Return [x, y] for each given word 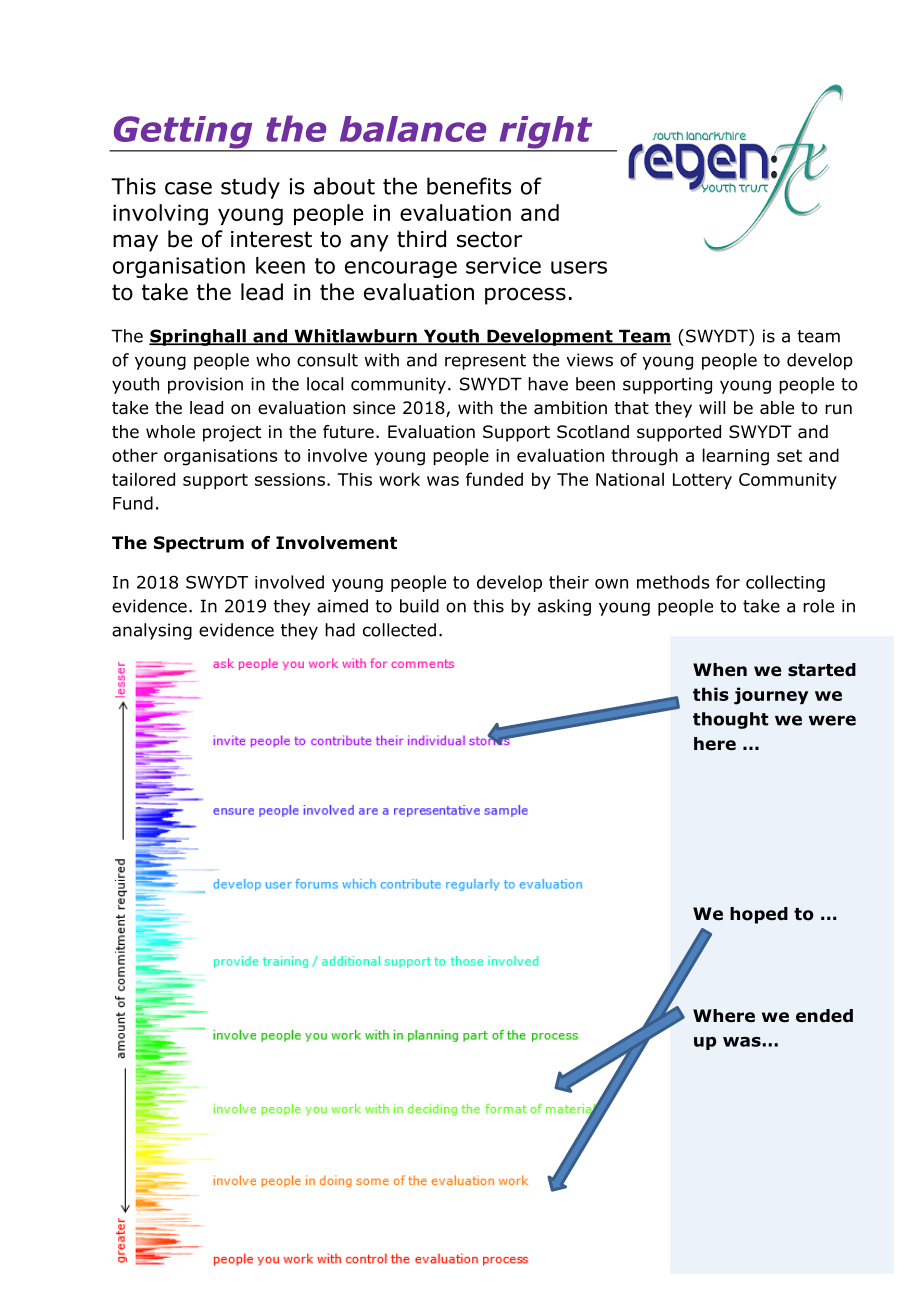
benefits [469, 186]
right [546, 133]
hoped [759, 915]
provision [205, 385]
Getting [183, 133]
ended [824, 1016]
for [728, 582]
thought [730, 720]
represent [485, 362]
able [777, 408]
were [832, 720]
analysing [152, 631]
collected [399, 630]
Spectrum [199, 544]
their [569, 582]
